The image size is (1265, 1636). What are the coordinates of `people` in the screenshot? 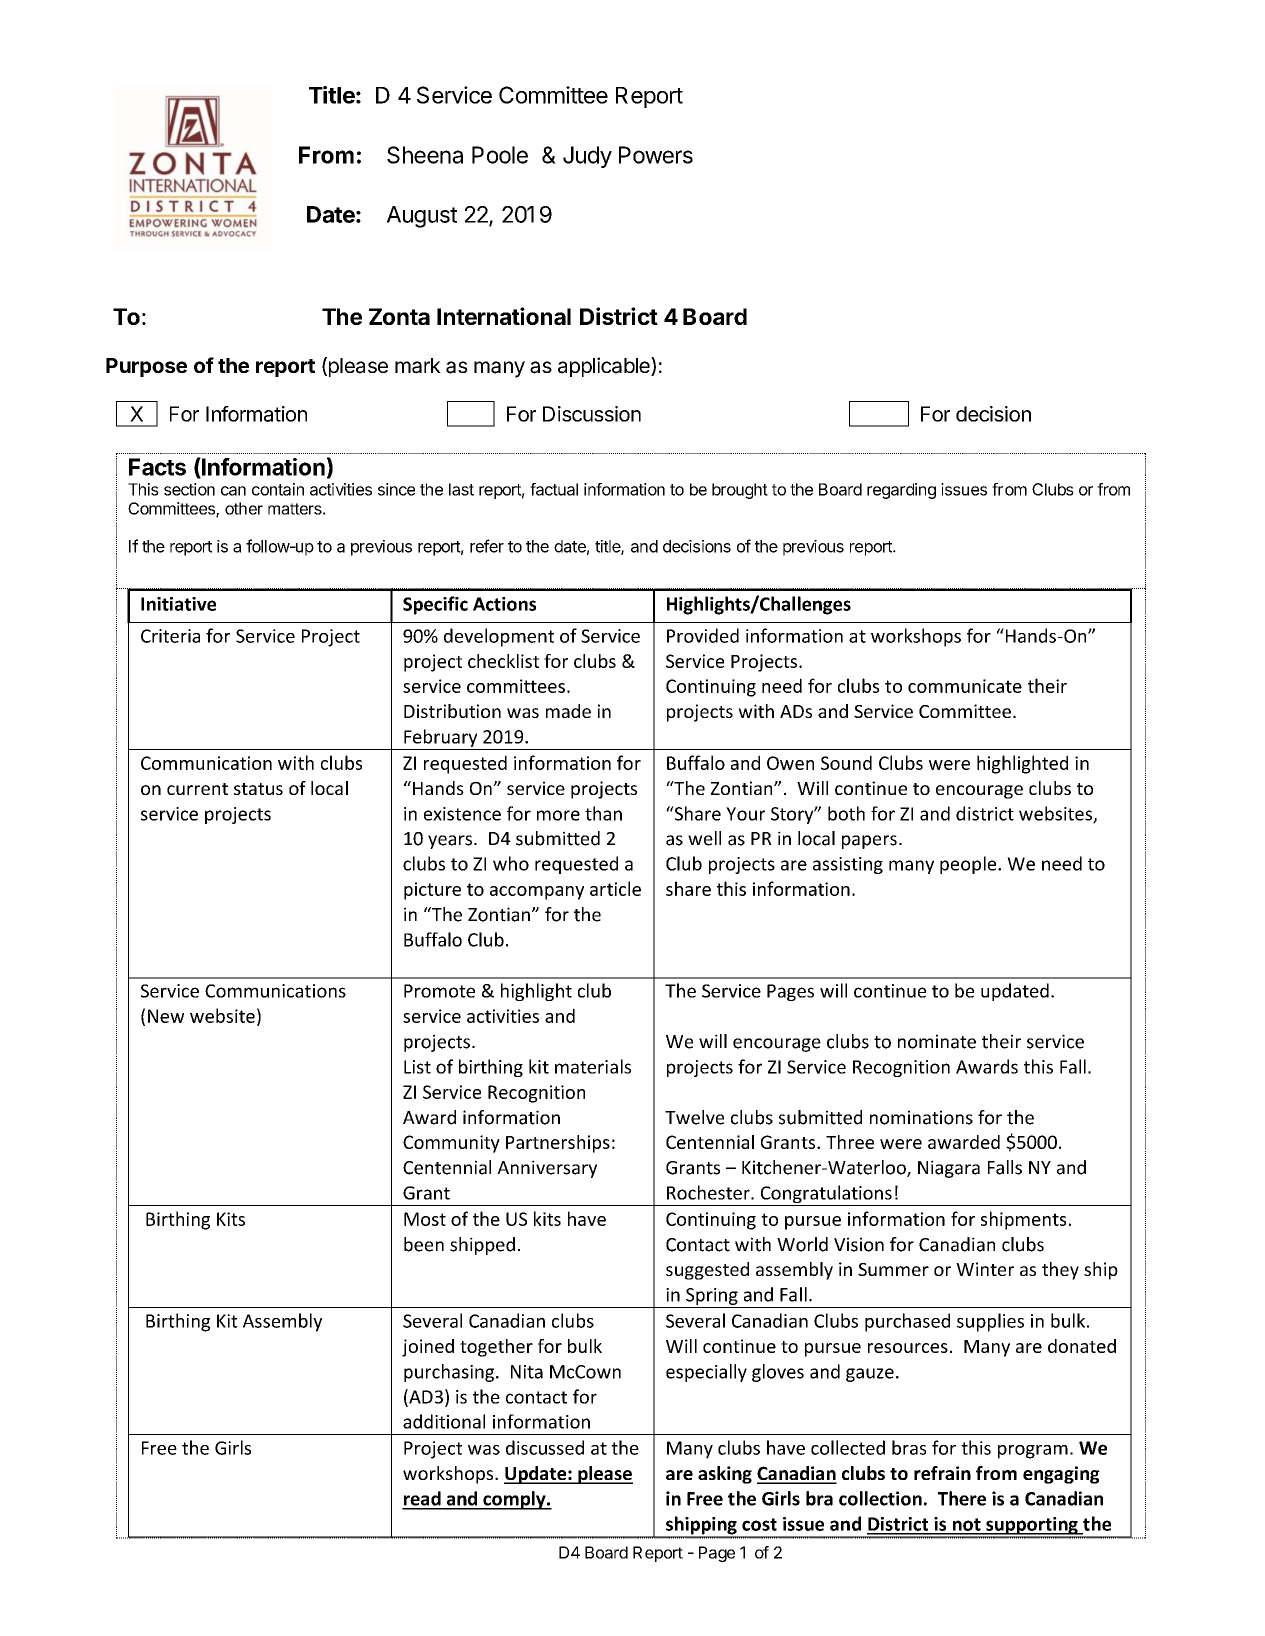 It's located at (969, 865).
